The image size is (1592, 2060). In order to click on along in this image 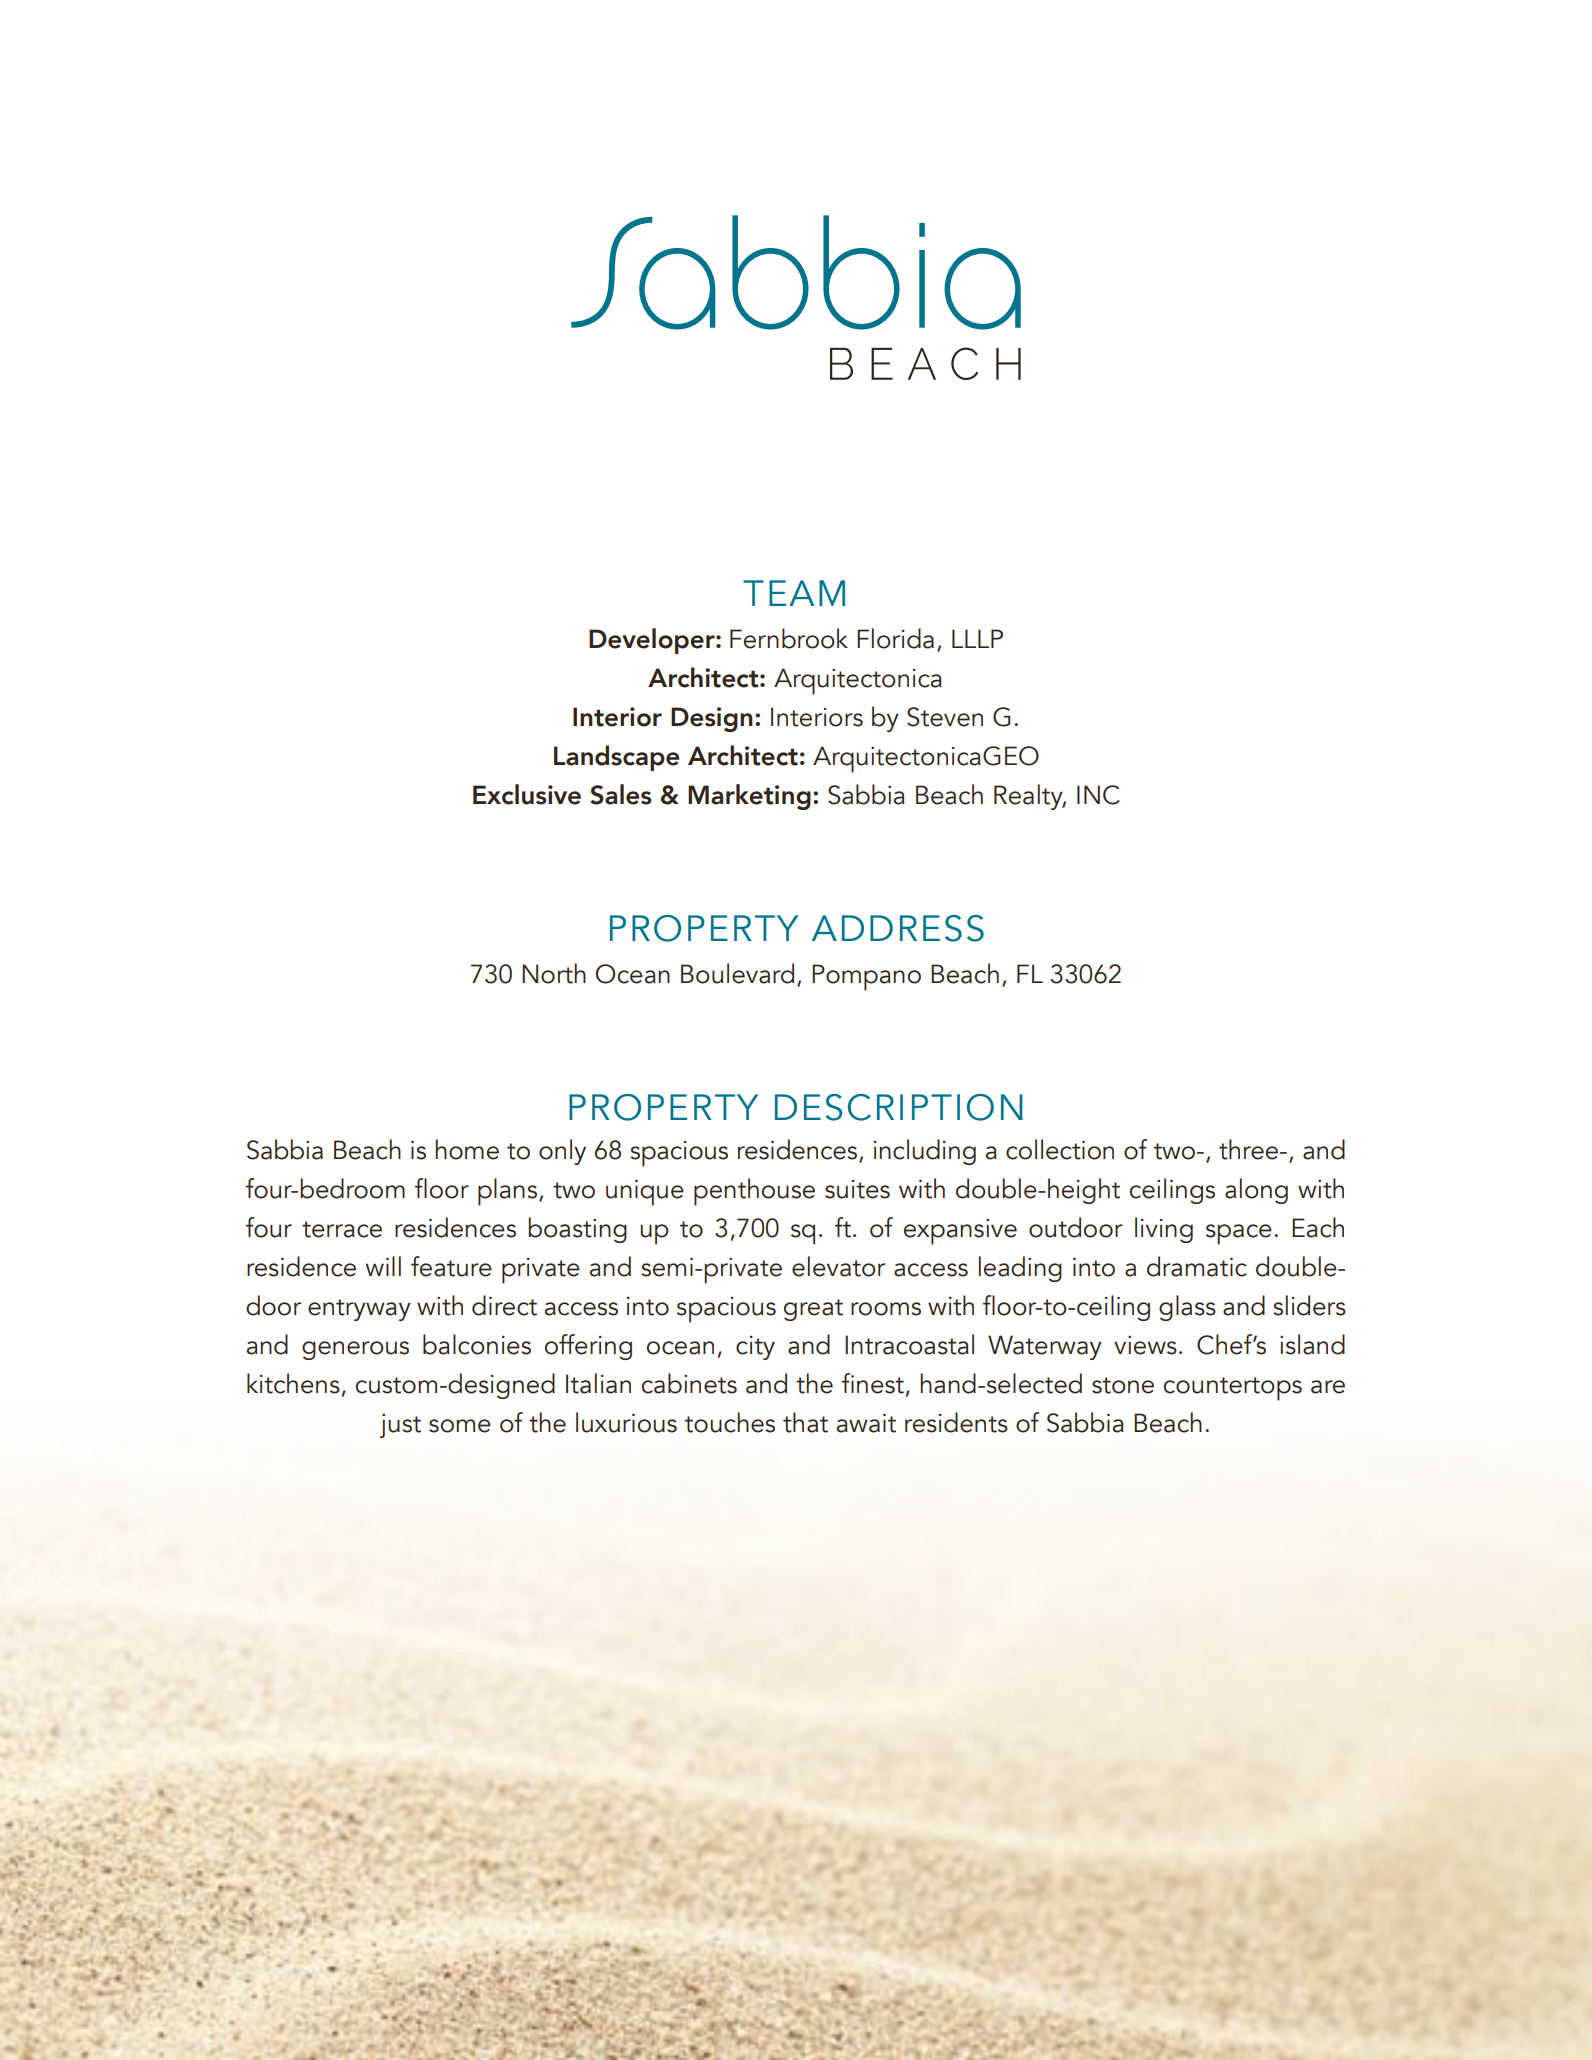, I will do `click(1256, 1191)`.
